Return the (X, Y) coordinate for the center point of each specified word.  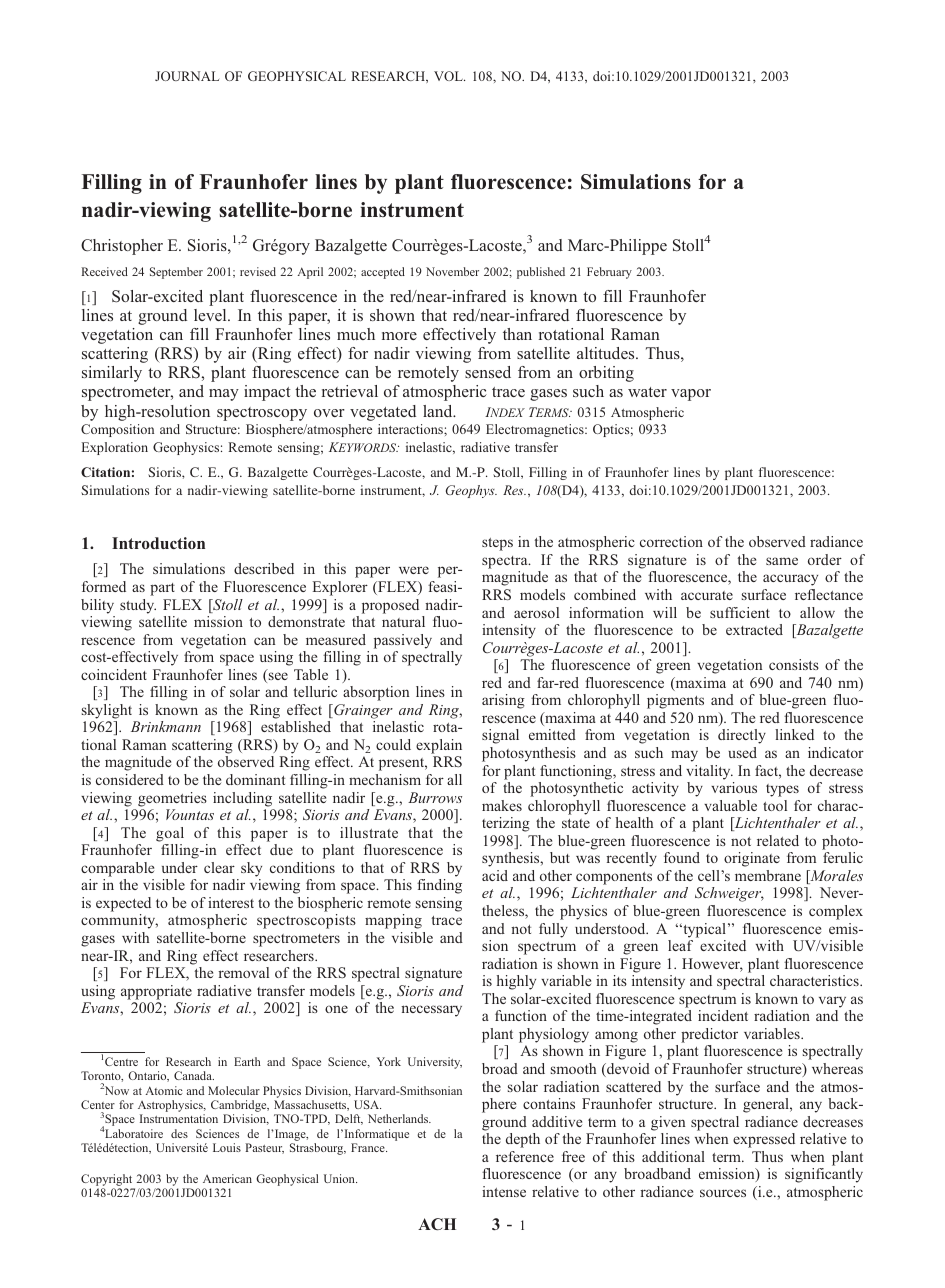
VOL (449, 76)
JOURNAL (187, 76)
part (162, 589)
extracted (754, 629)
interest (231, 902)
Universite (182, 1147)
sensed (488, 372)
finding (439, 886)
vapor (691, 395)
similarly (112, 374)
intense (504, 1191)
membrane (768, 875)
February (609, 273)
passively (403, 641)
